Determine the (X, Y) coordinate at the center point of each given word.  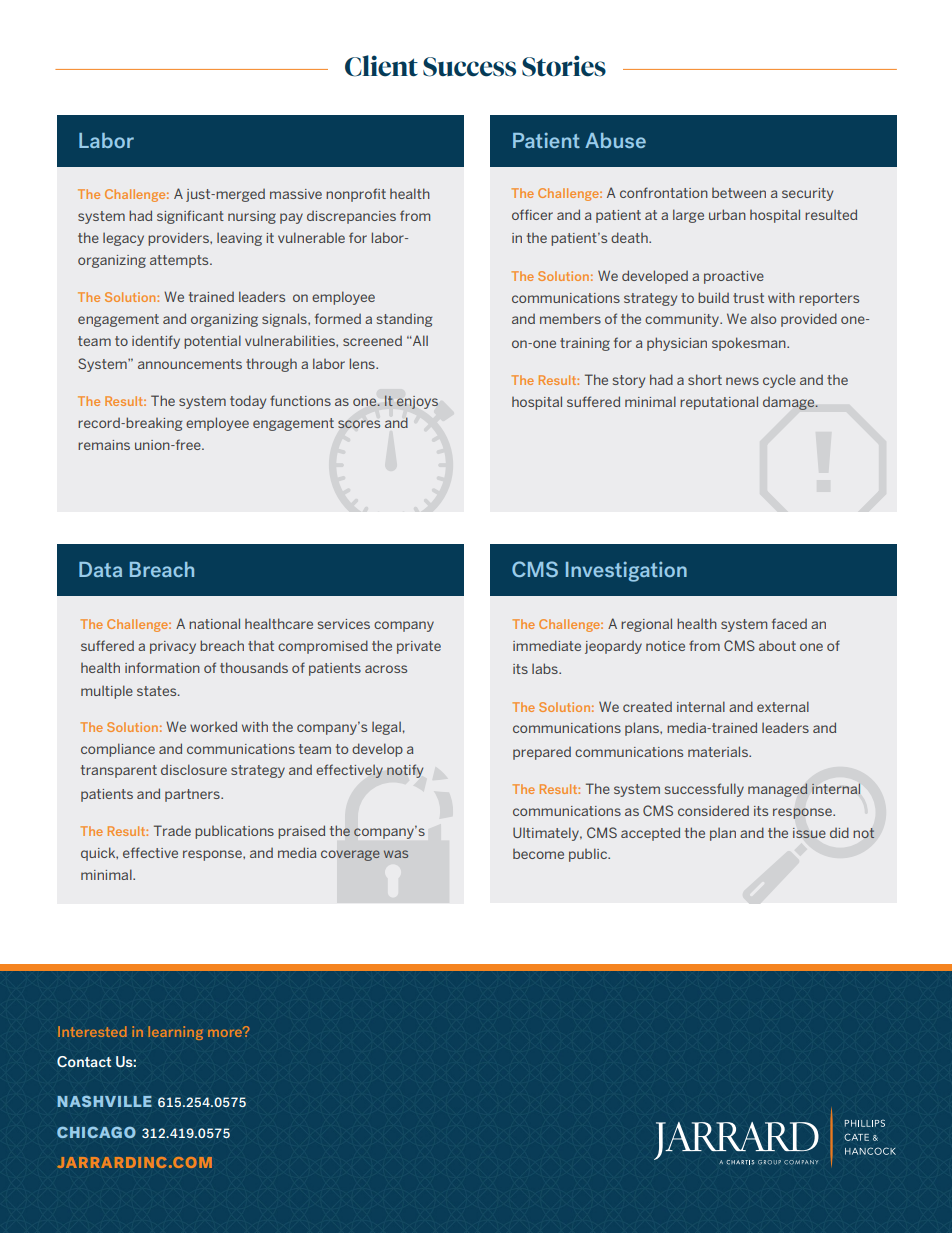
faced (789, 623)
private (419, 647)
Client (381, 66)
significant (190, 217)
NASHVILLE (104, 1101)
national (214, 623)
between (739, 193)
